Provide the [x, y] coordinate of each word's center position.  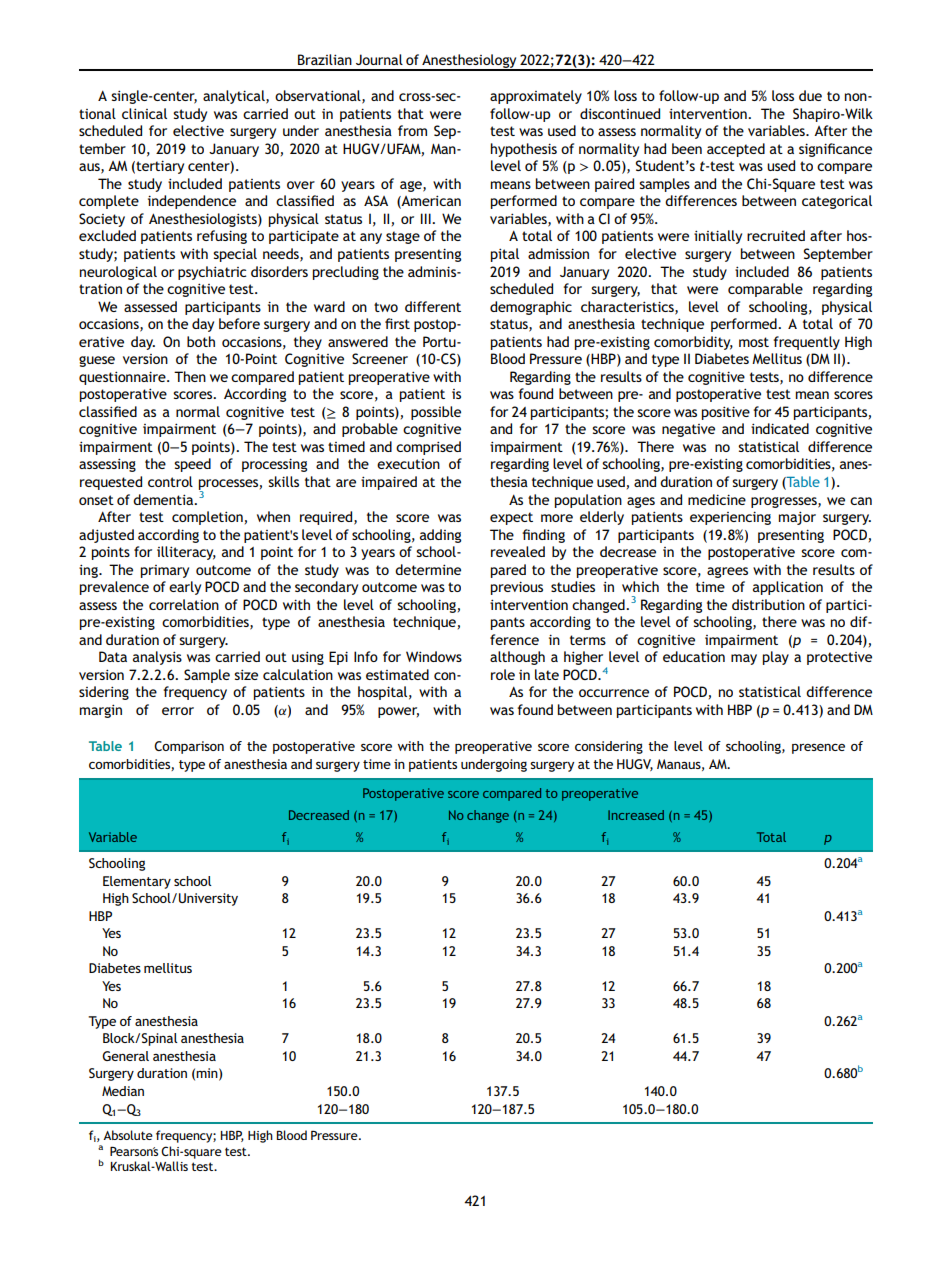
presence [818, 749]
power [398, 712]
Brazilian [325, 59]
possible [436, 413]
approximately [536, 97]
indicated [780, 428]
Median [123, 1091]
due [810, 95]
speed [192, 465]
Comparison [189, 747]
